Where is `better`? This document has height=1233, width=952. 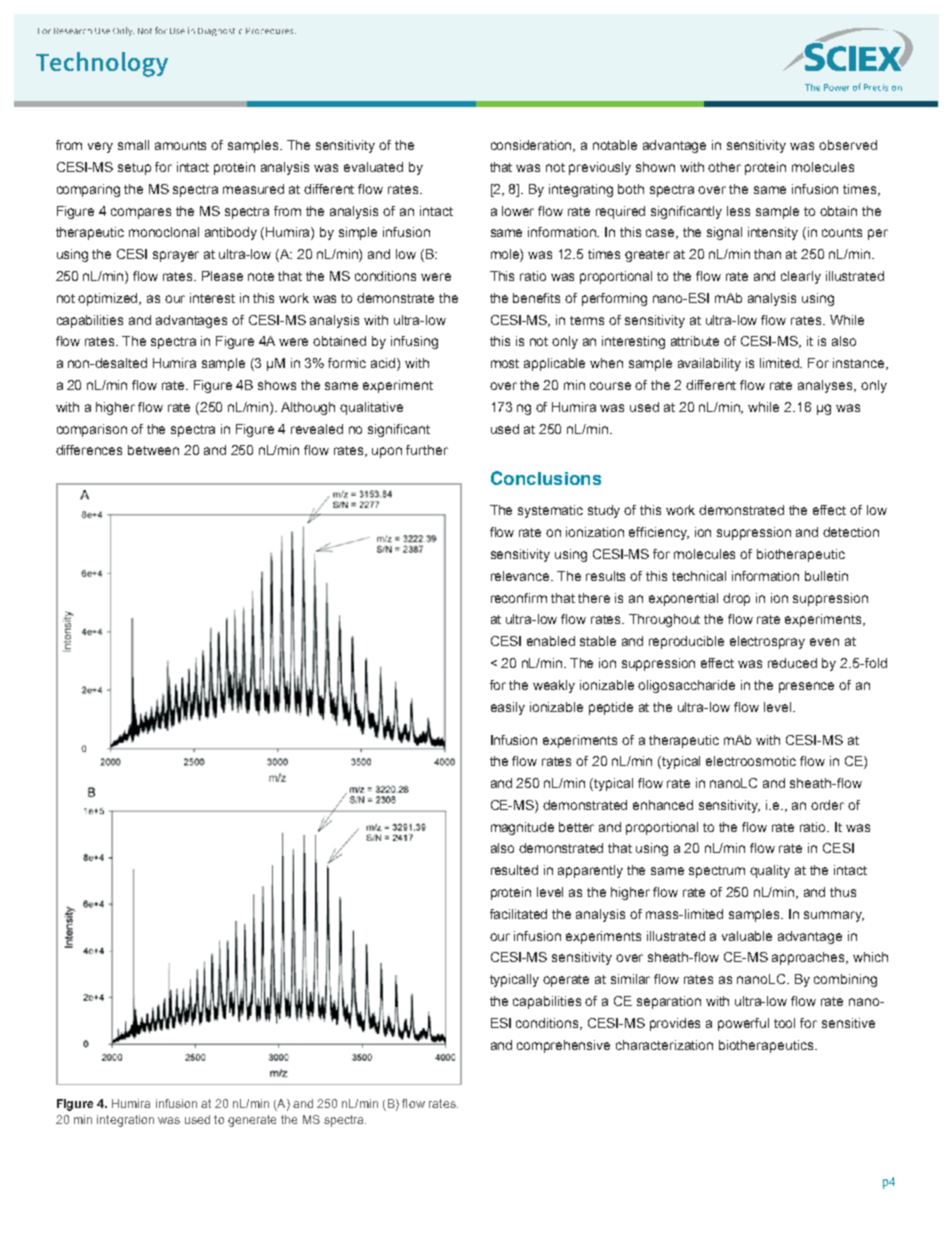 better is located at coordinates (576, 827).
